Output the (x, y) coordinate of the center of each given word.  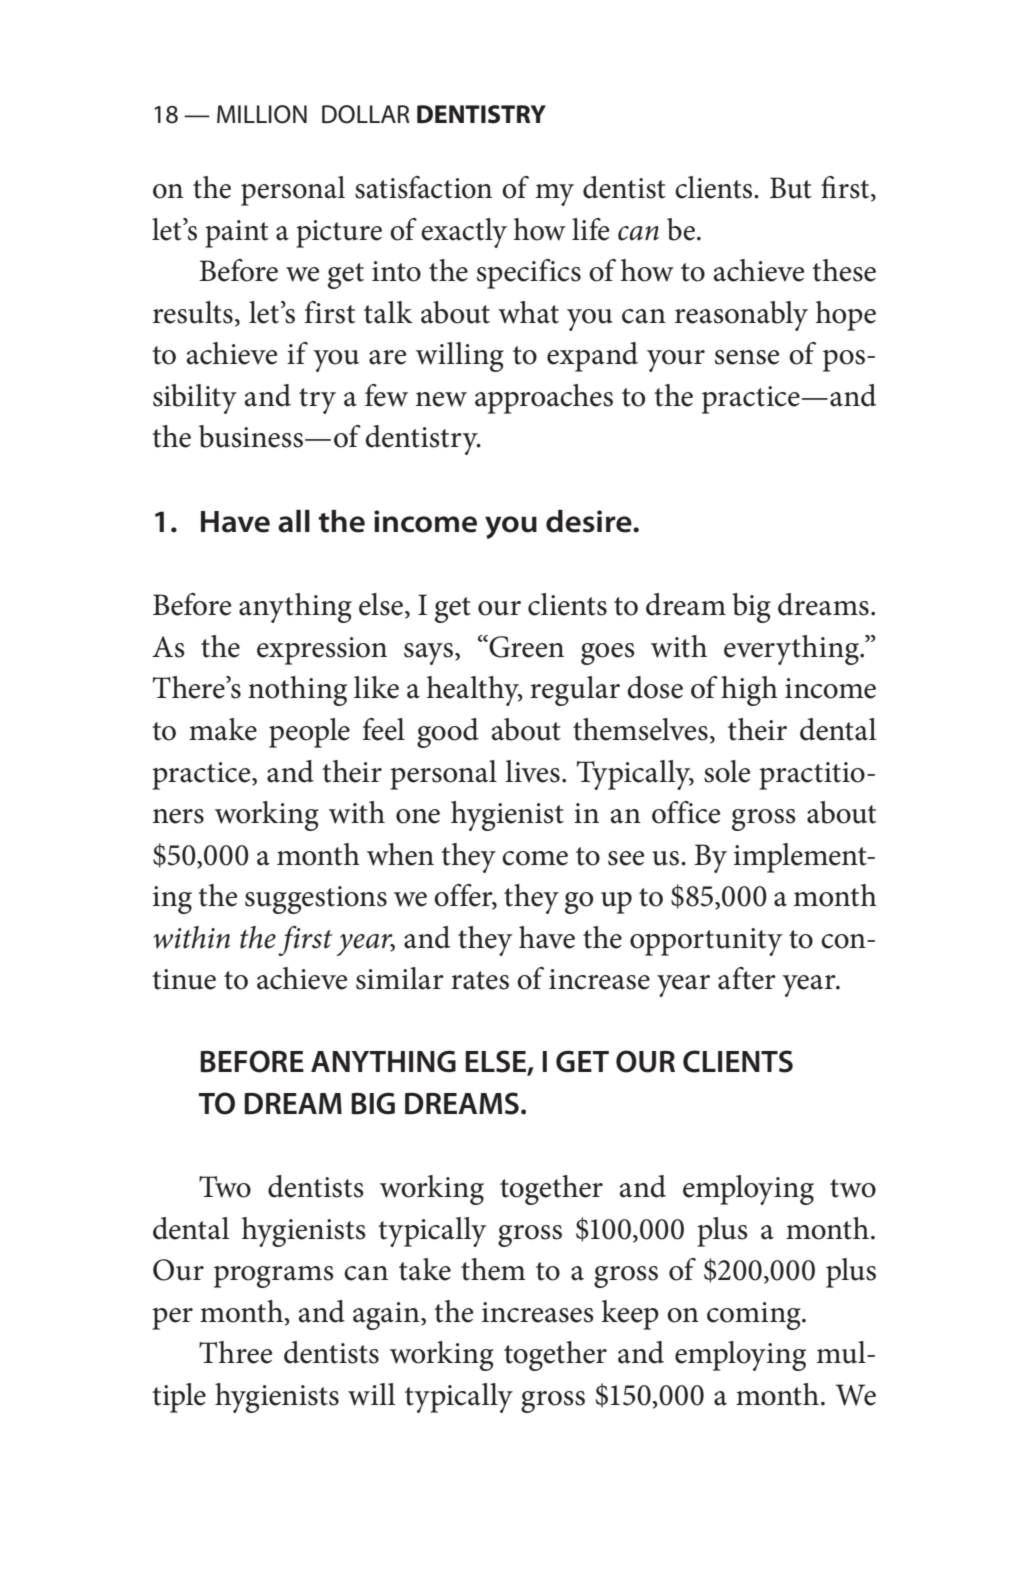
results (193, 312)
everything (792, 650)
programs (274, 1277)
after (747, 978)
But (791, 188)
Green (525, 646)
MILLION (262, 114)
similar (400, 978)
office (686, 812)
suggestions (316, 900)
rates (480, 980)
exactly (464, 233)
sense (747, 357)
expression (322, 651)
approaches (544, 399)
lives (532, 771)
